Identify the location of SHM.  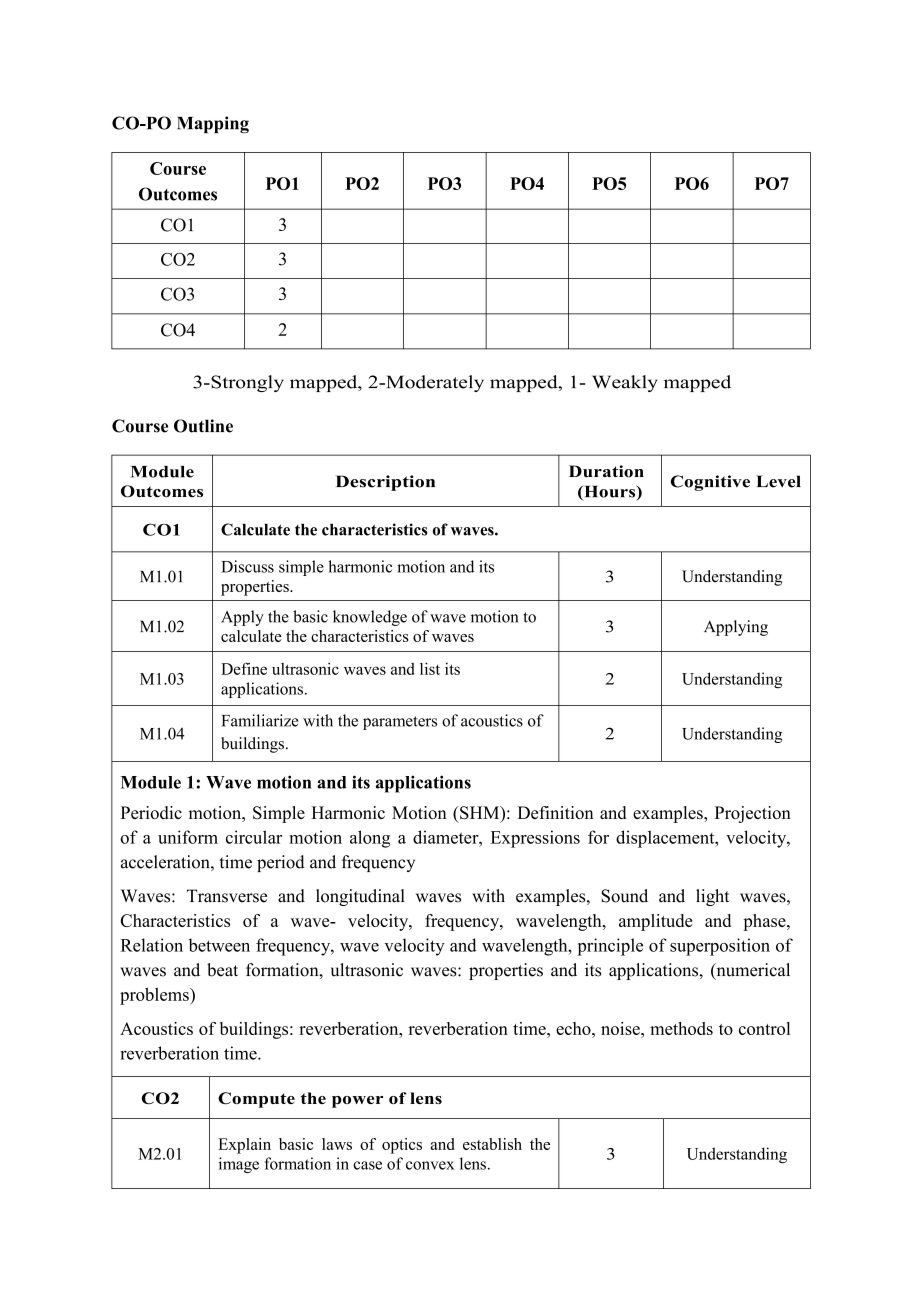
(480, 814).
